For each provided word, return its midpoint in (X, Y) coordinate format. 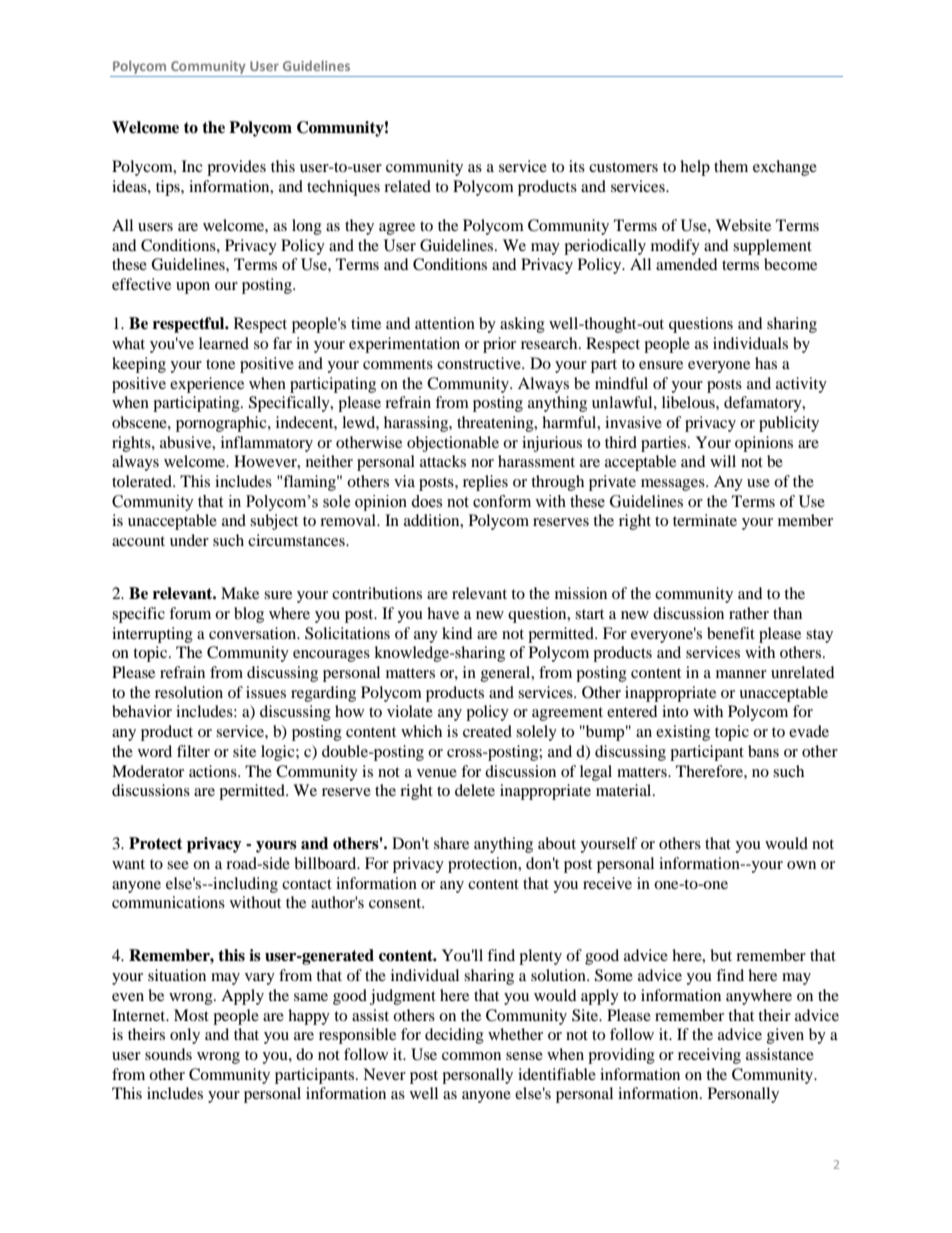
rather (749, 613)
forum (190, 613)
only (185, 1036)
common (471, 1056)
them (731, 166)
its (577, 166)
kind (457, 633)
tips (169, 188)
